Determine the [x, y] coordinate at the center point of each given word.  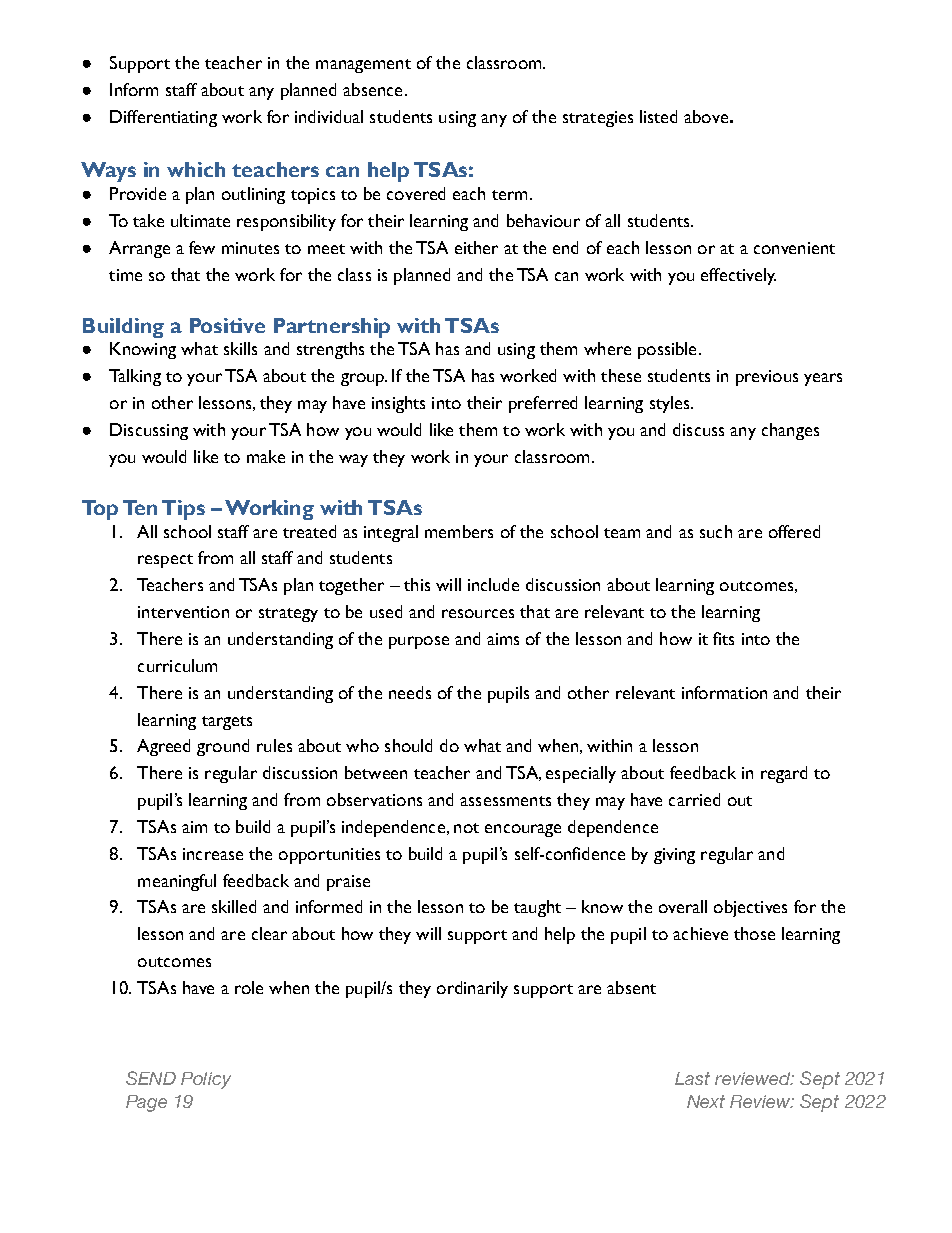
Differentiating [163, 118]
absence [372, 89]
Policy [206, 1080]
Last [692, 1078]
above [706, 116]
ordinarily [472, 989]
